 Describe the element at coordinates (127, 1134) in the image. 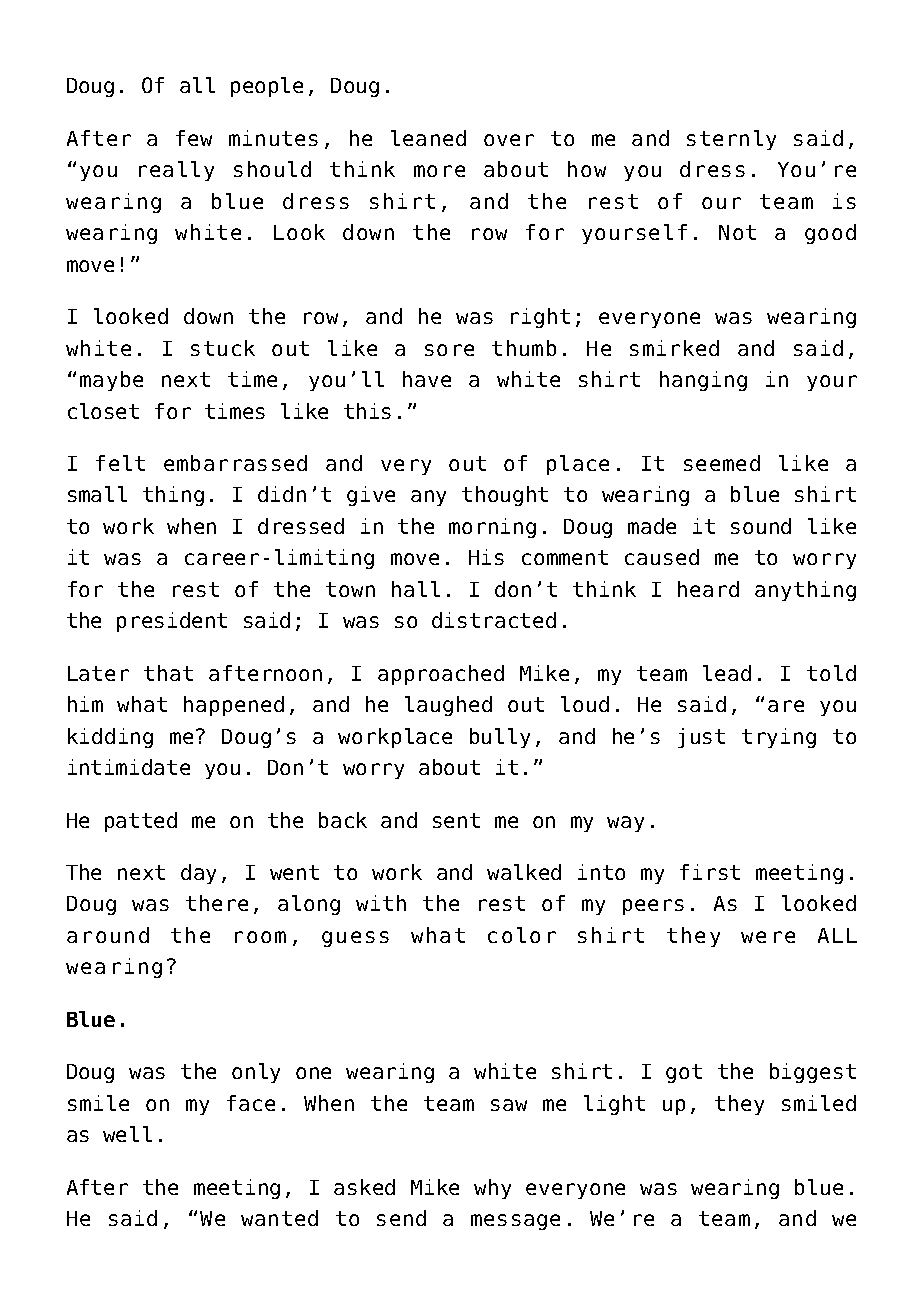

I see `well` at that location.
